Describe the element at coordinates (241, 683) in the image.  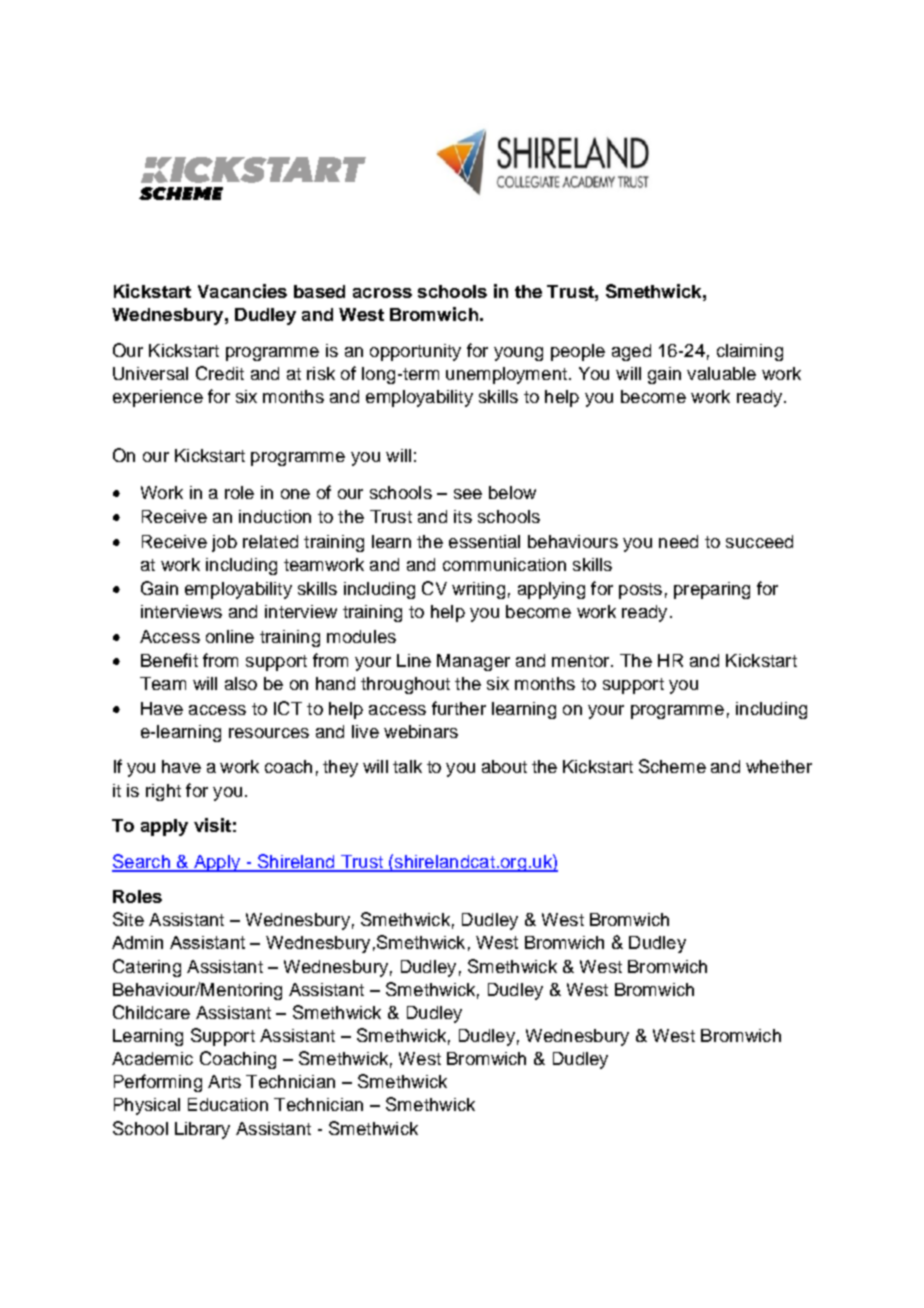
I see `also` at that location.
